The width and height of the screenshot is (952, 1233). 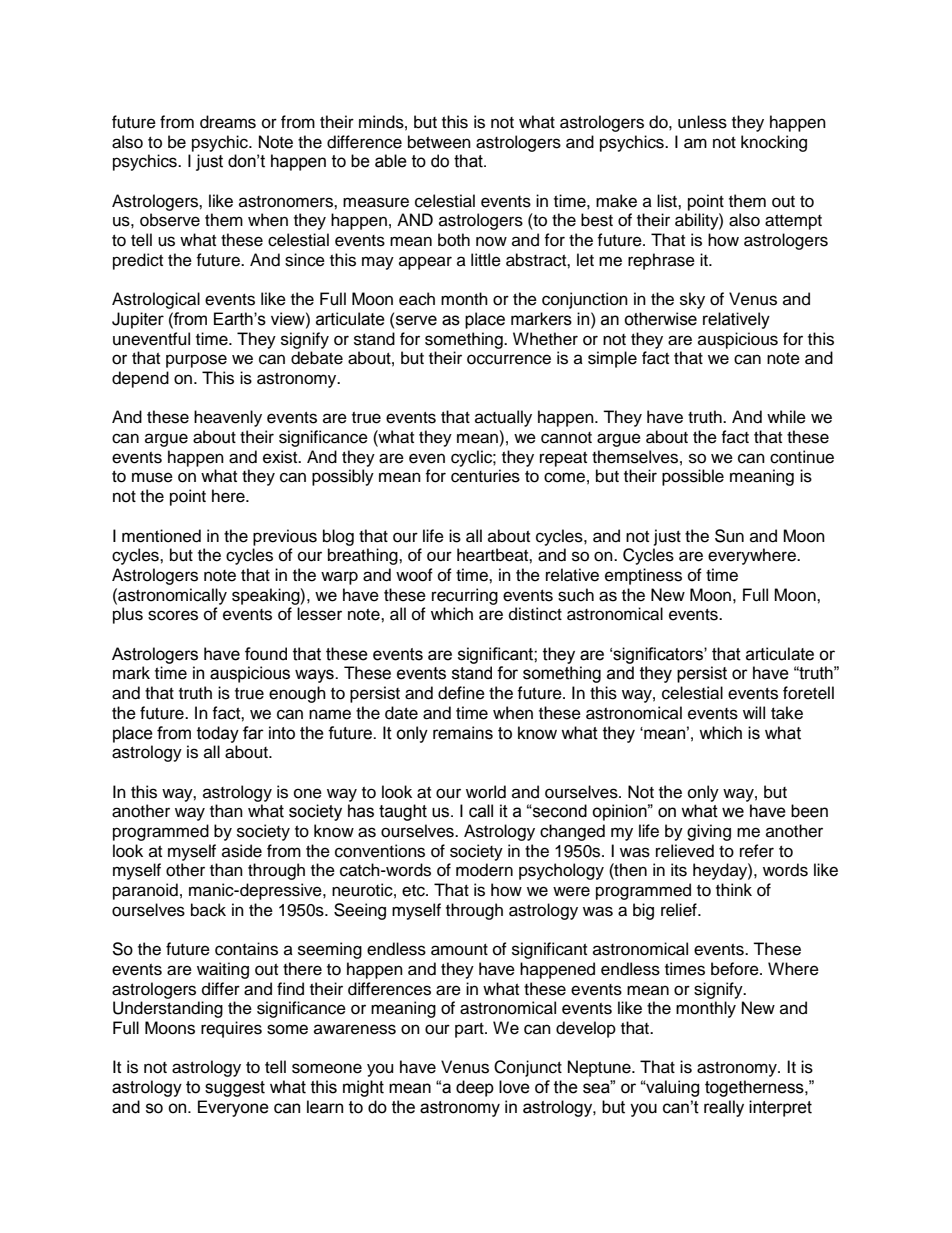 What do you see at coordinates (755, 1088) in the screenshot?
I see `togetherness` at bounding box center [755, 1088].
